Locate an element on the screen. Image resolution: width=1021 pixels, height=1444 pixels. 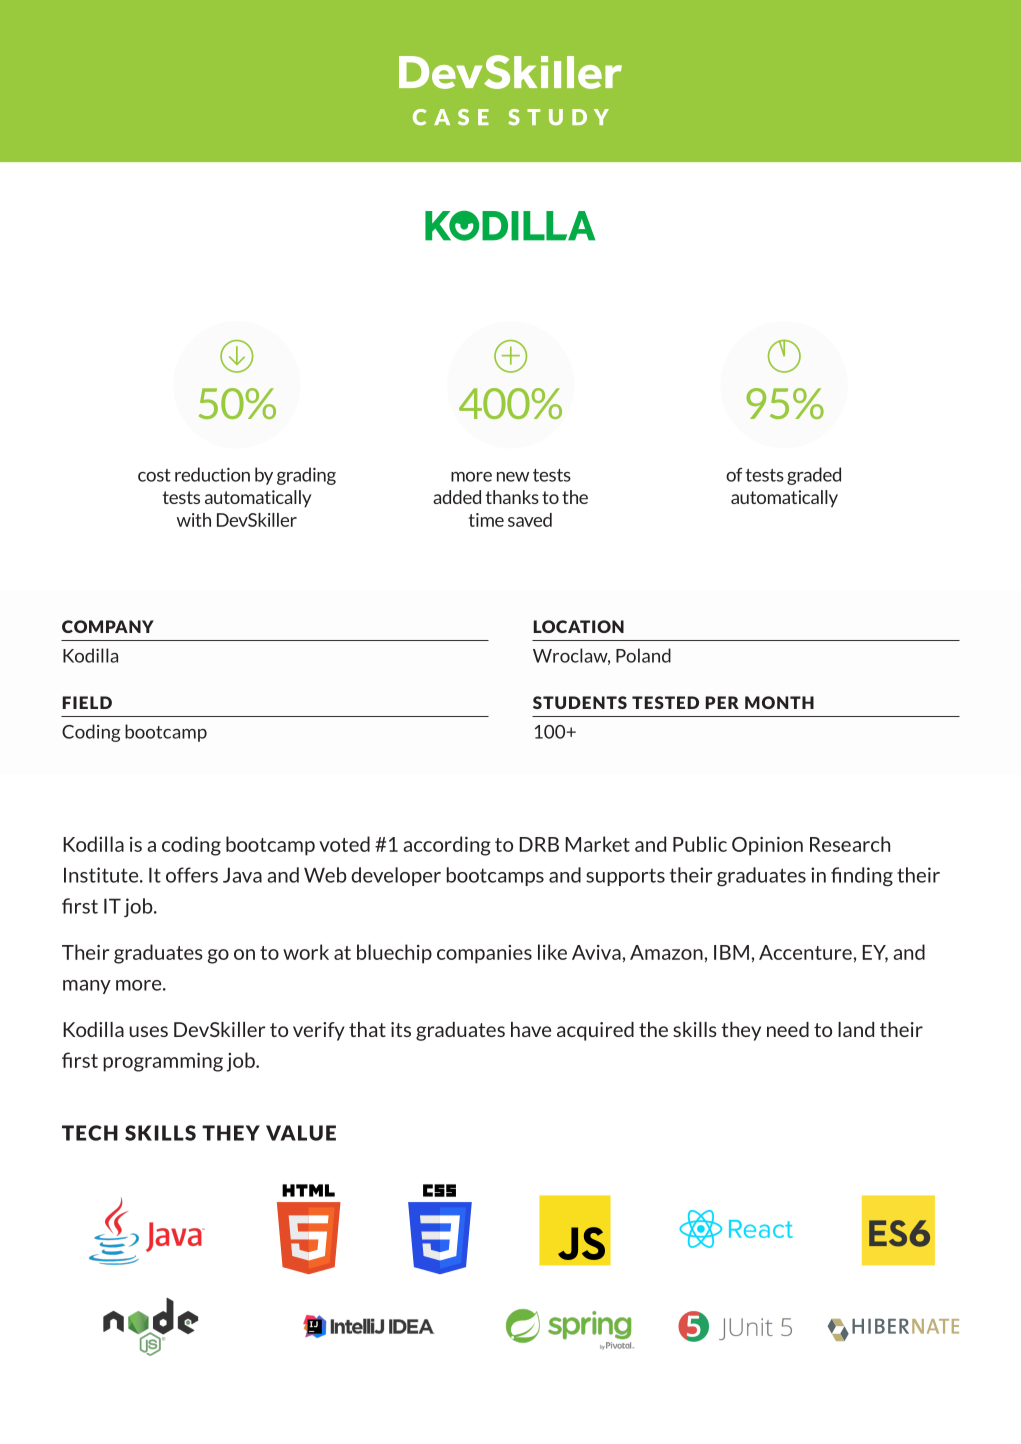
Opinion is located at coordinates (767, 846).
